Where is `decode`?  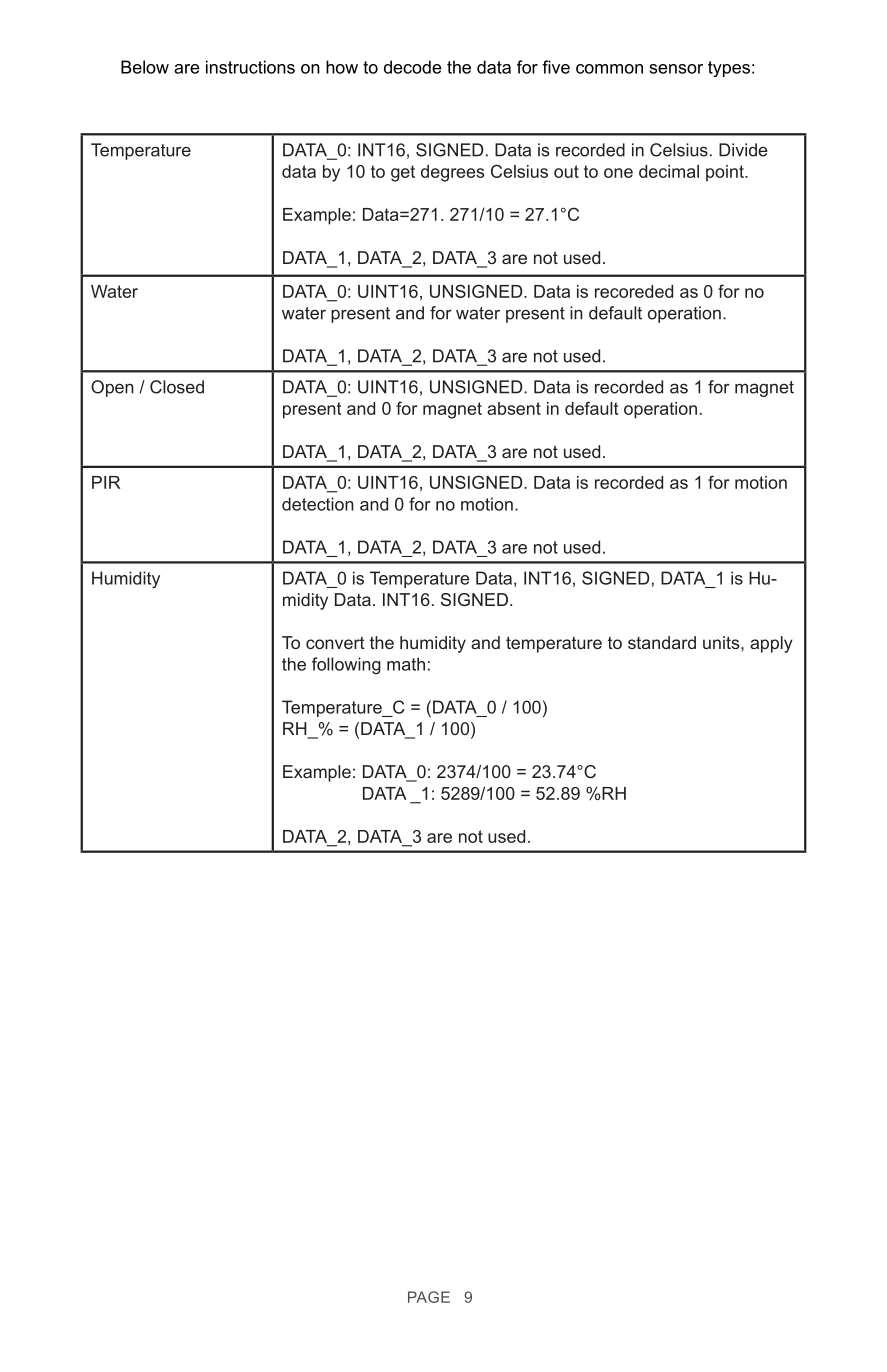 decode is located at coordinates (413, 67).
